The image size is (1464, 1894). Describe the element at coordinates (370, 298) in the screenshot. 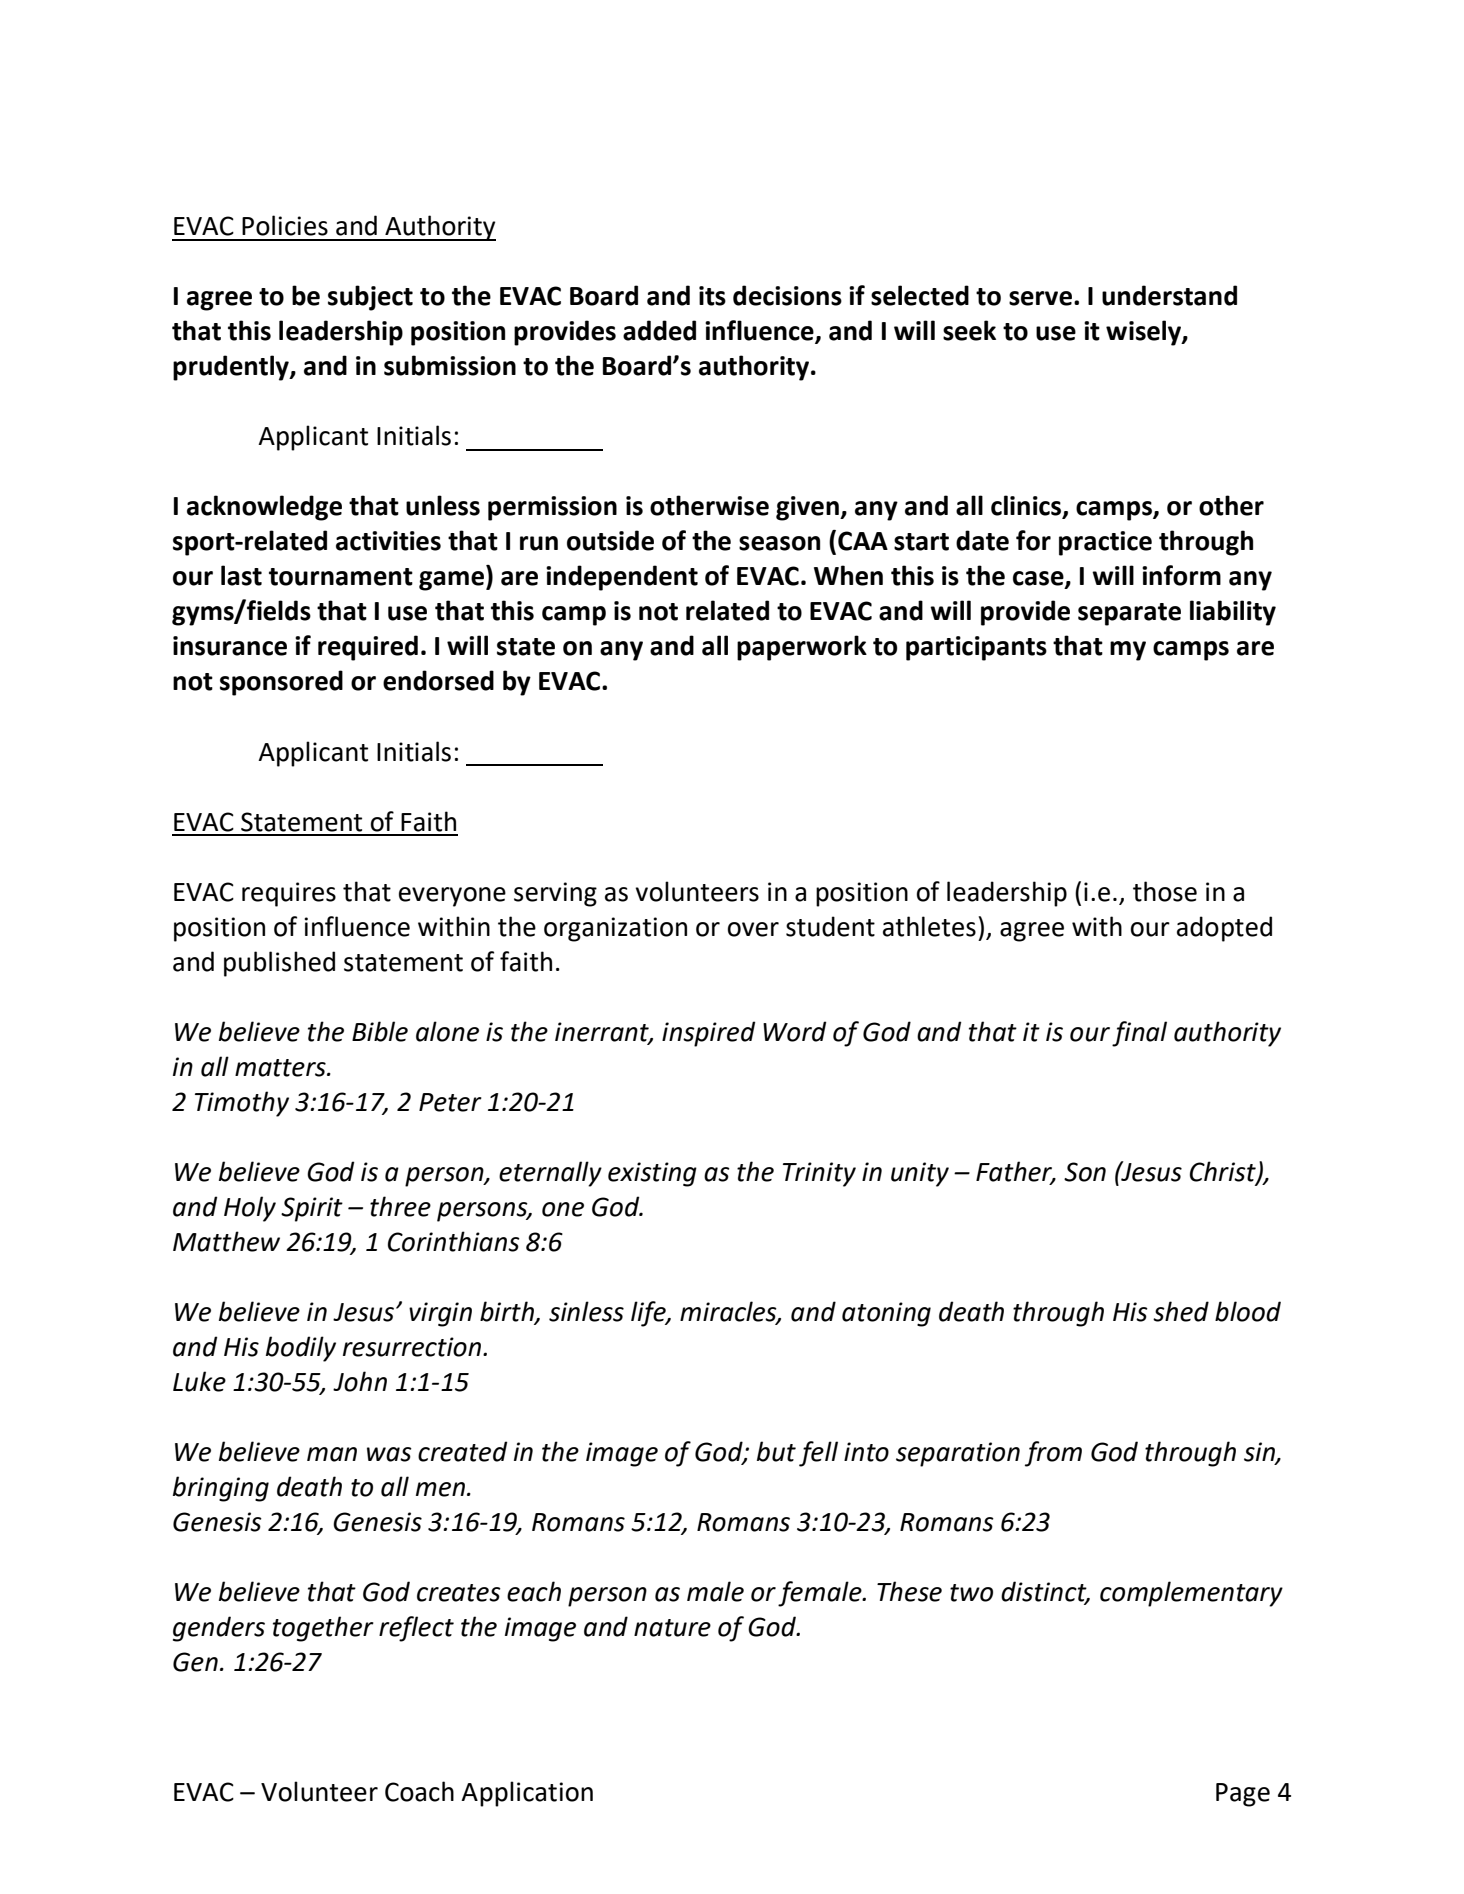

I see `subject` at that location.
